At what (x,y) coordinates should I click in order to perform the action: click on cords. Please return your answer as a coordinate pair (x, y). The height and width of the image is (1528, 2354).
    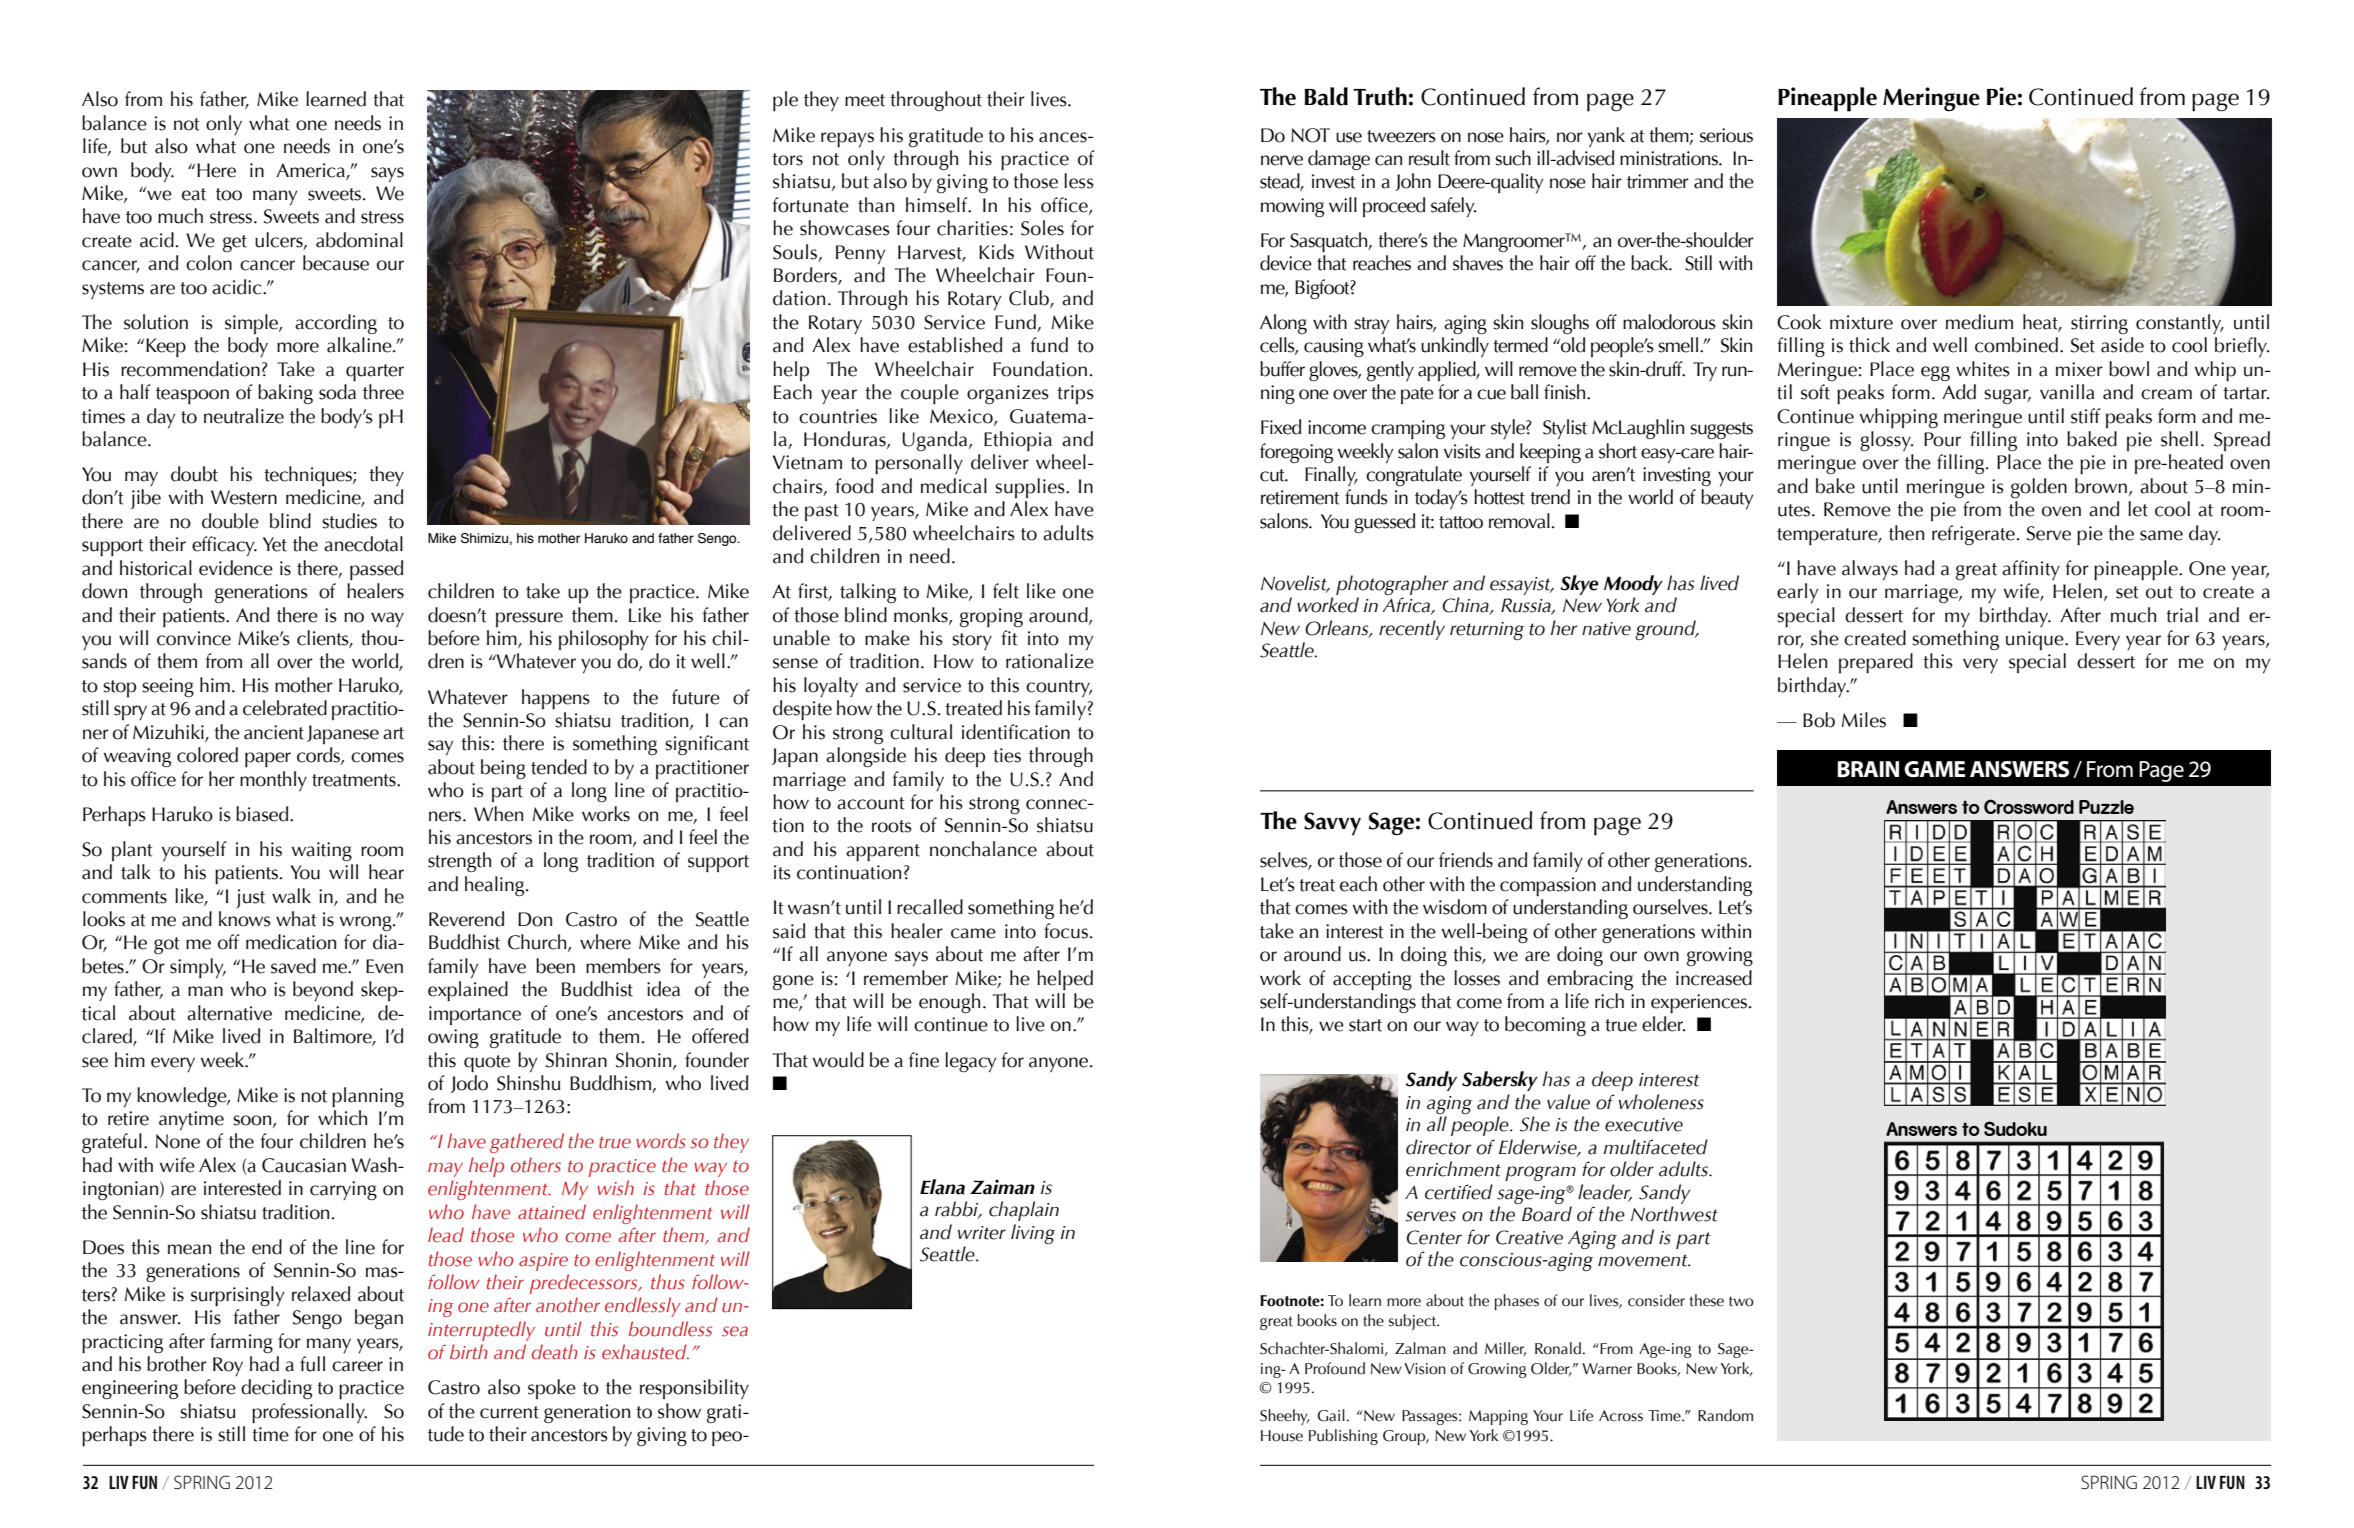
    Looking at the image, I should click on (319, 756).
